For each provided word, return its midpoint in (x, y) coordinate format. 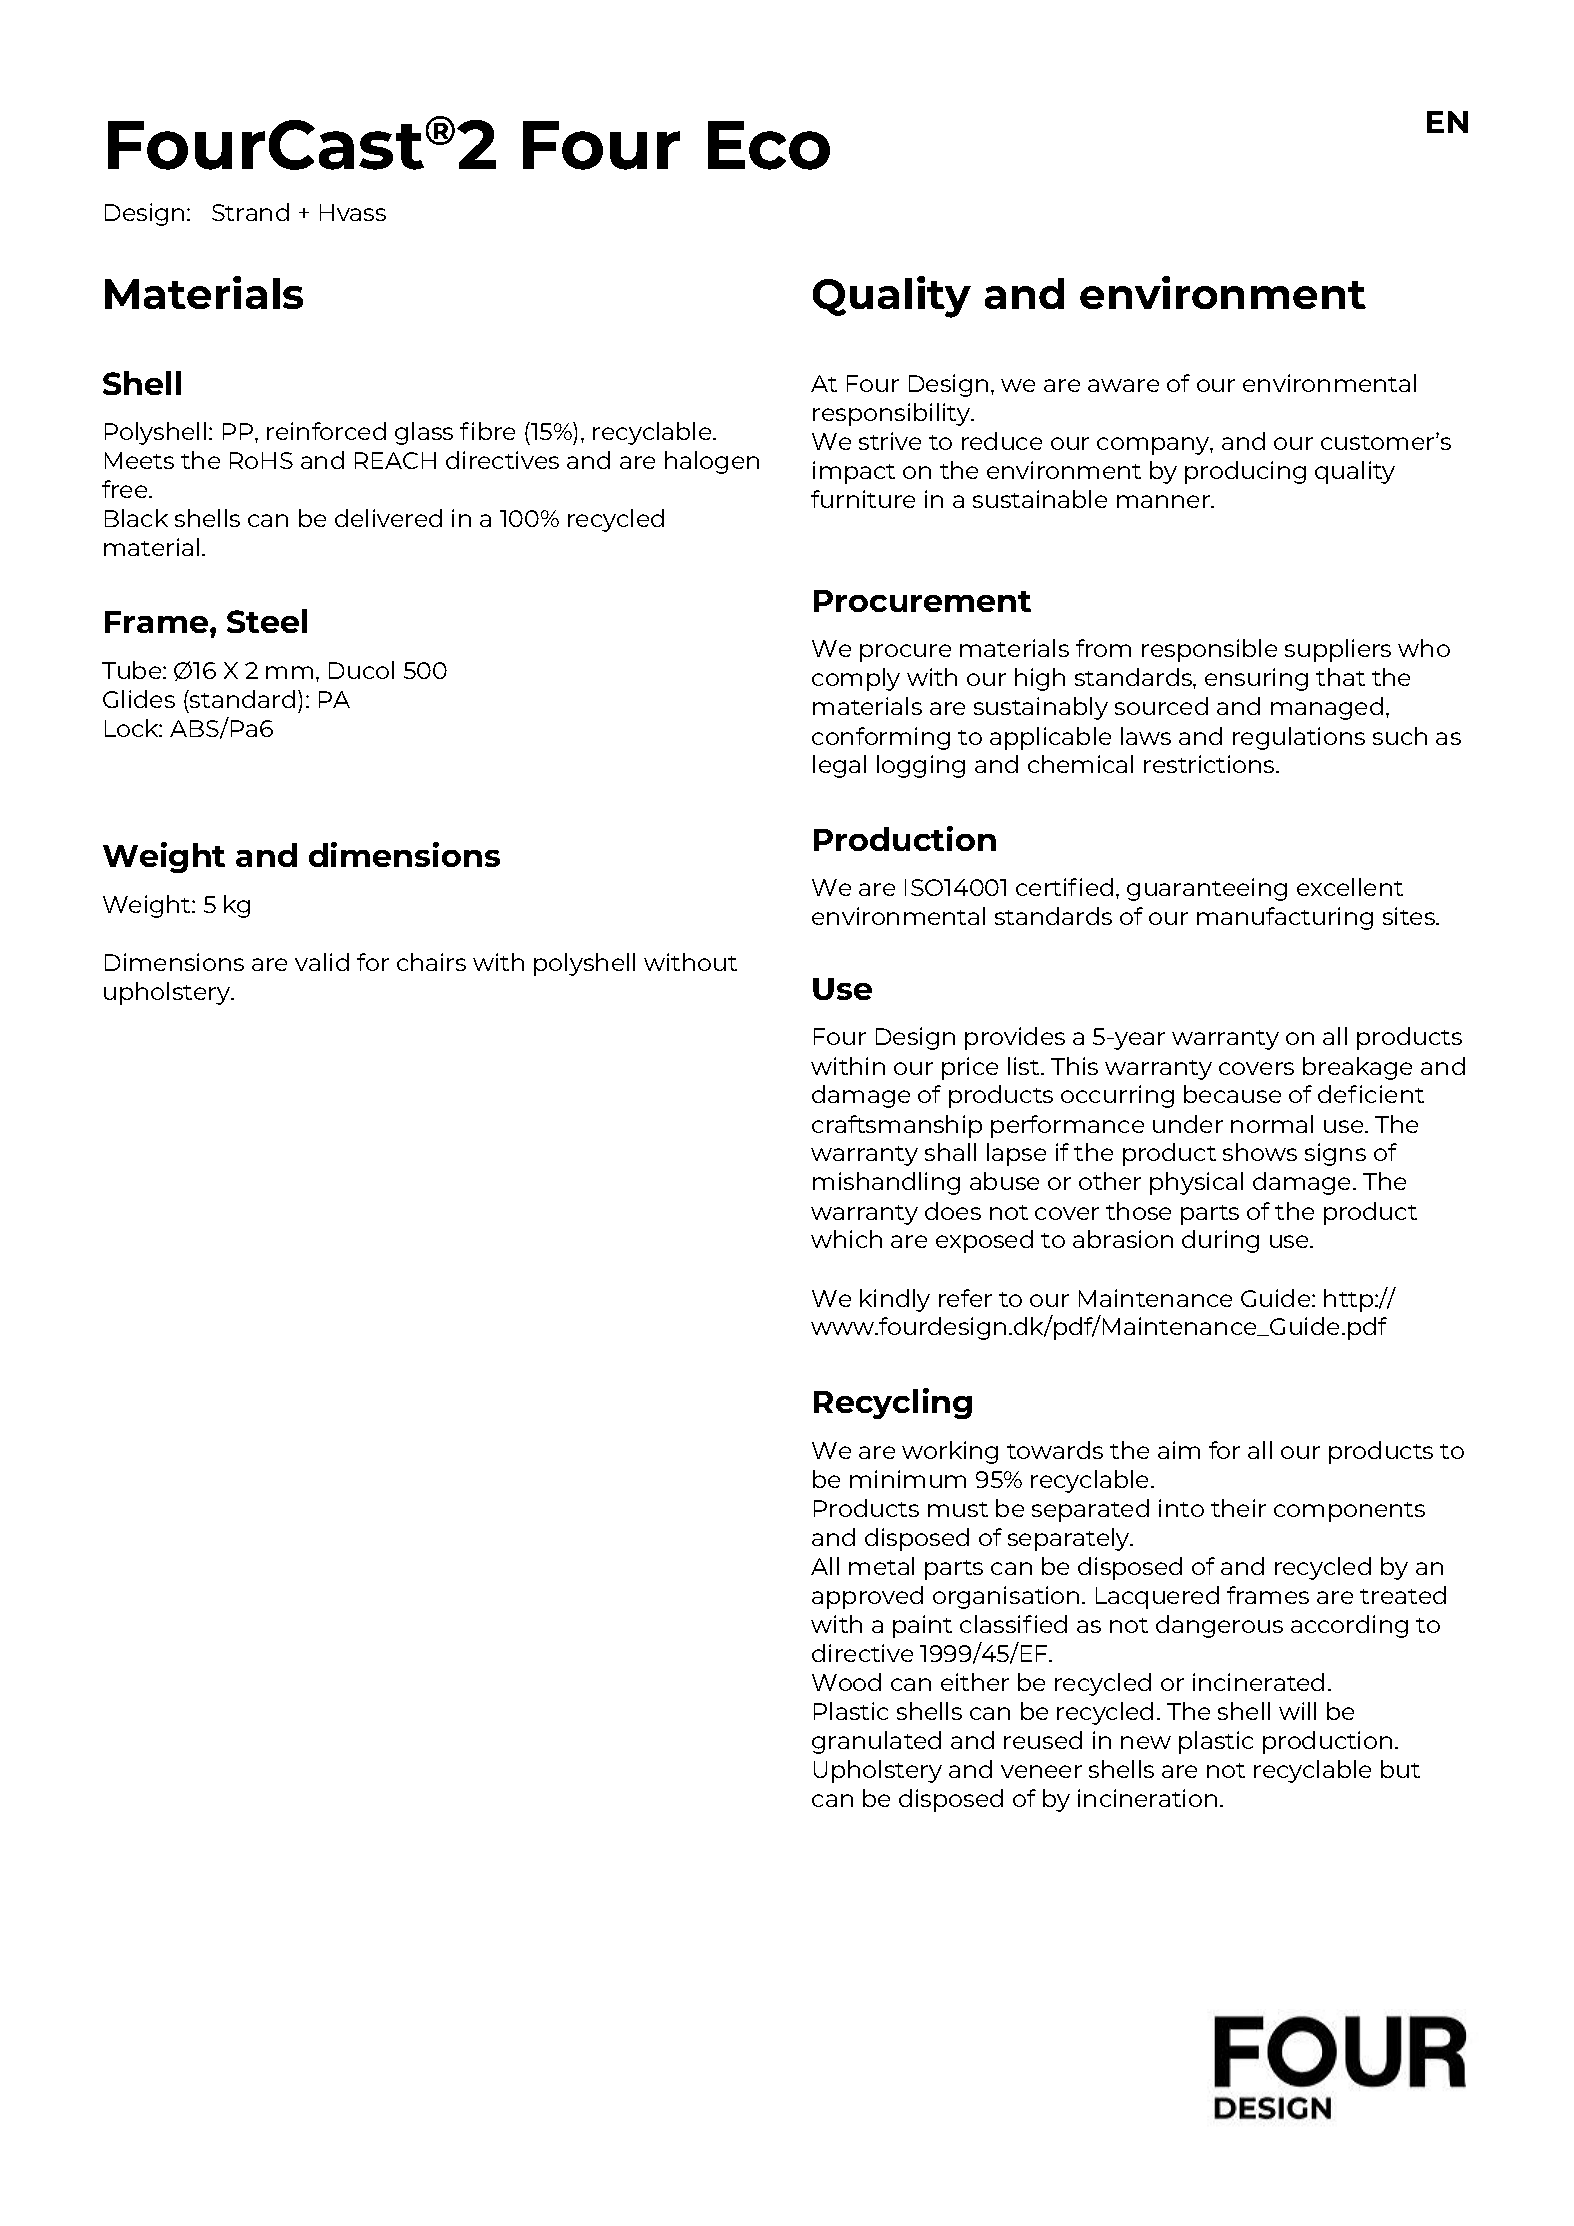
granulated (876, 1742)
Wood (846, 1682)
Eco (769, 145)
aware (1123, 385)
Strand (250, 212)
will (1297, 1711)
